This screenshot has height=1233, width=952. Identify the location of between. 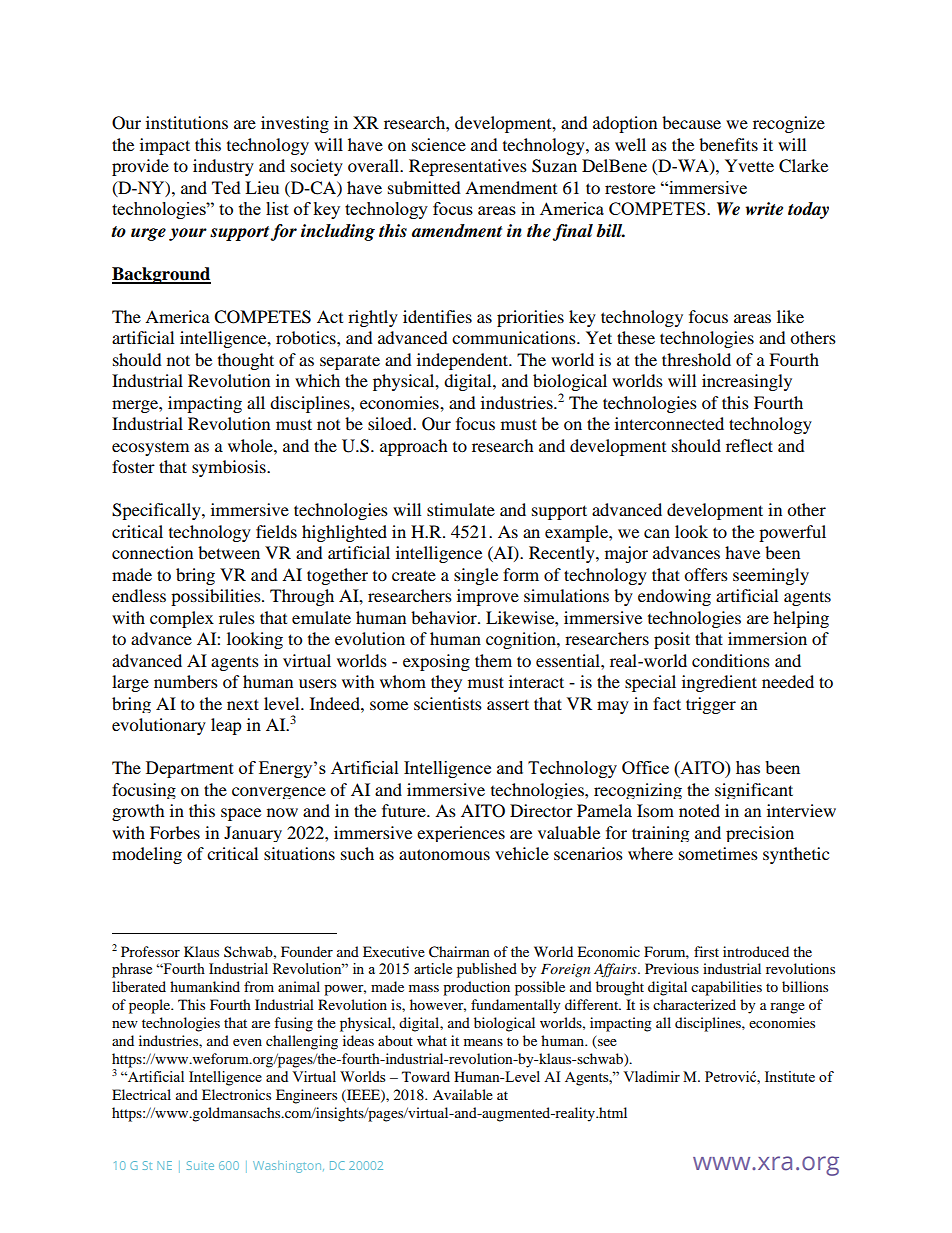
(229, 552).
